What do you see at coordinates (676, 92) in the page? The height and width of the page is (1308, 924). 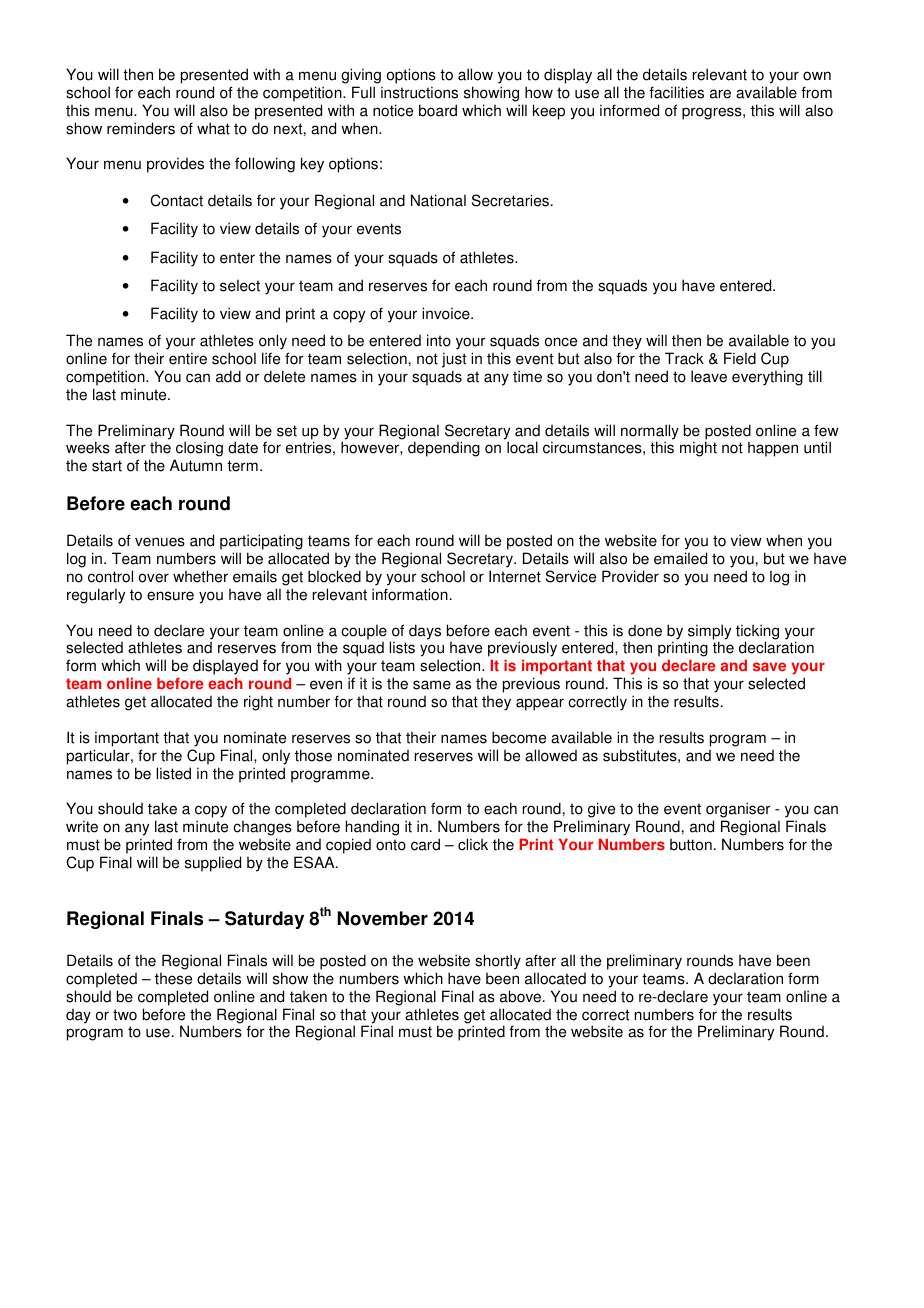 I see `facilities` at bounding box center [676, 92].
